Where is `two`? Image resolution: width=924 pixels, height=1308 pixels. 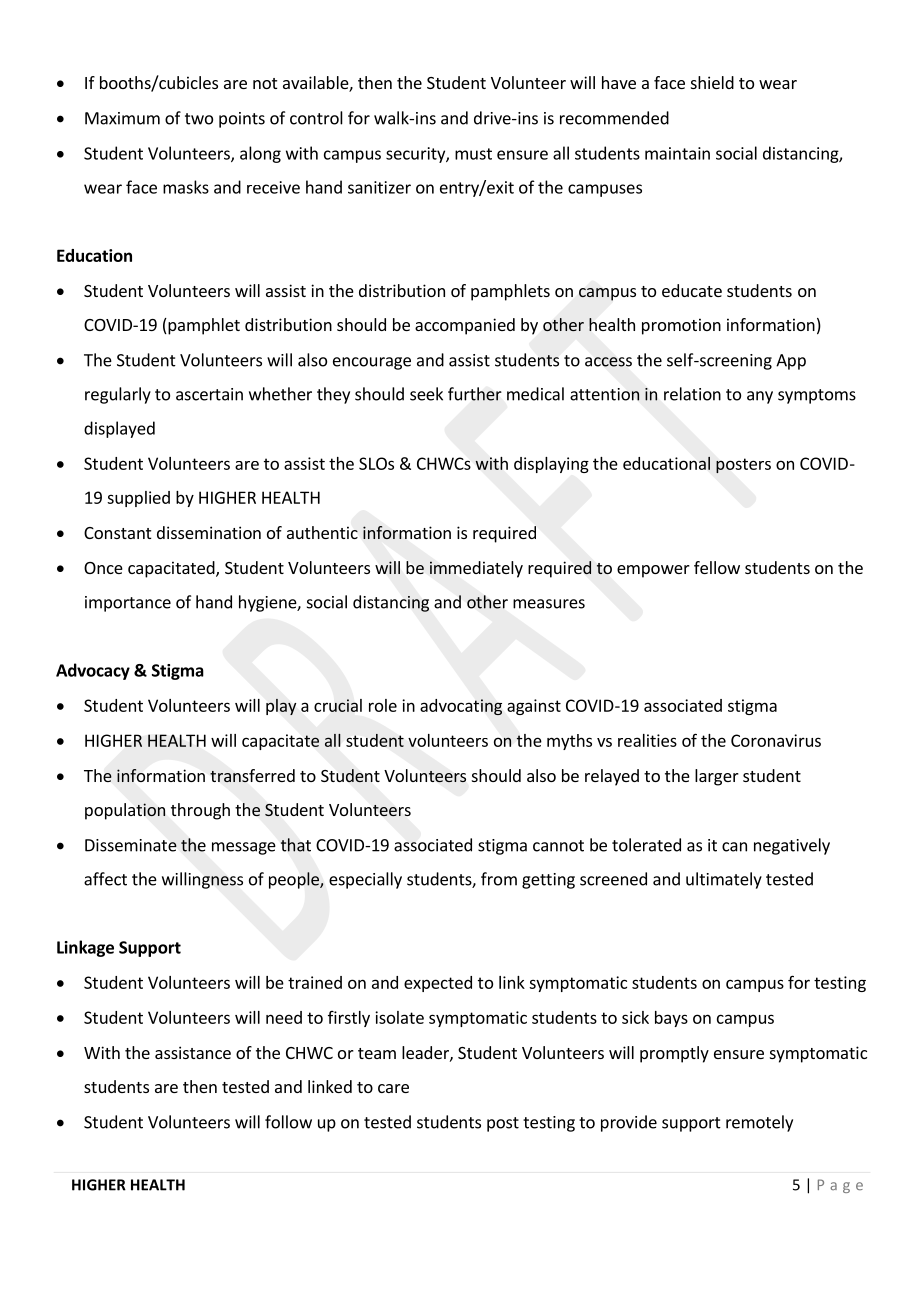
two is located at coordinates (199, 119).
